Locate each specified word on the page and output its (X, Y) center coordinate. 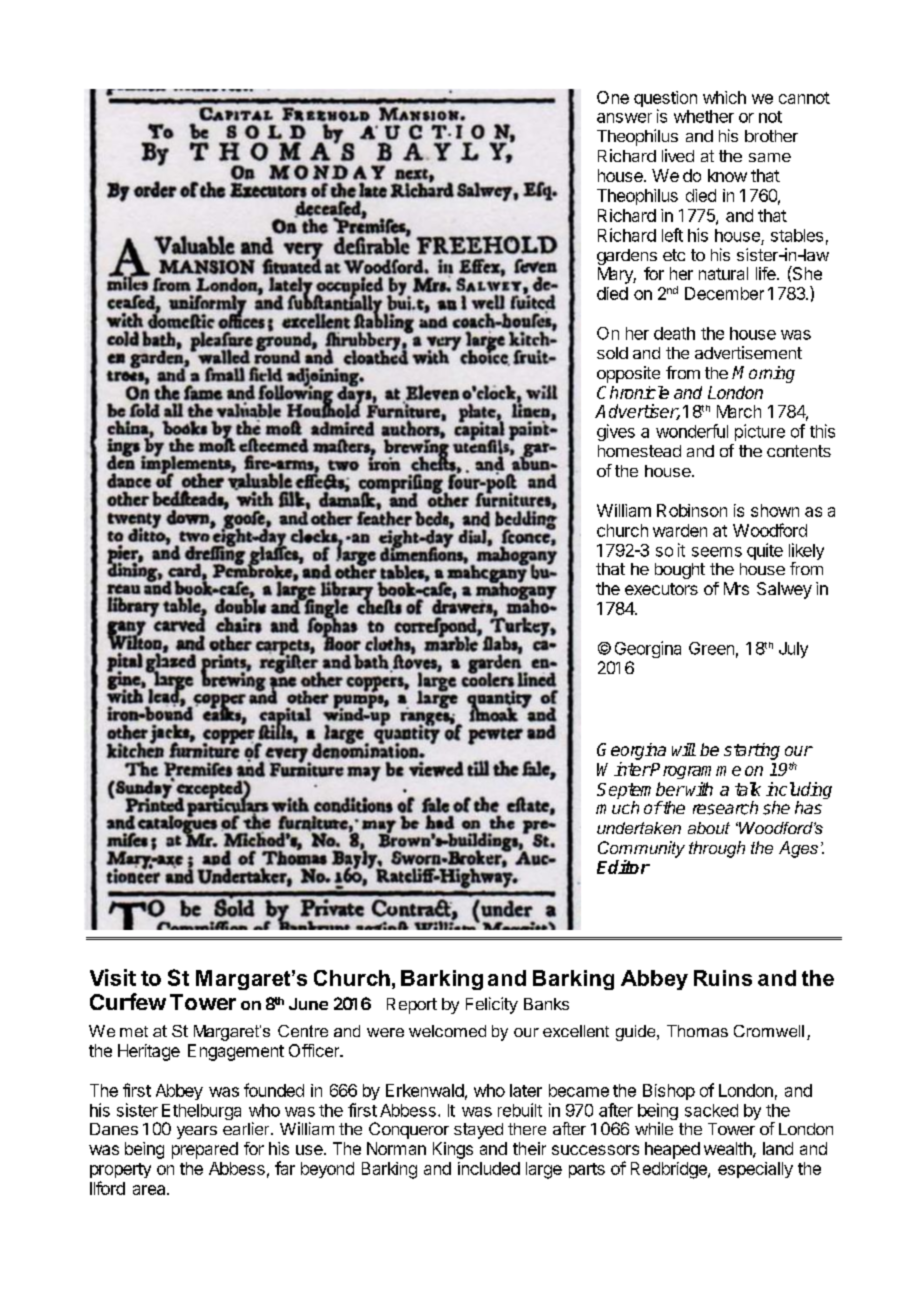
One (613, 97)
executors (661, 589)
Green (711, 648)
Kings (453, 1150)
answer (624, 118)
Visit (113, 977)
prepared (205, 1150)
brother (771, 136)
